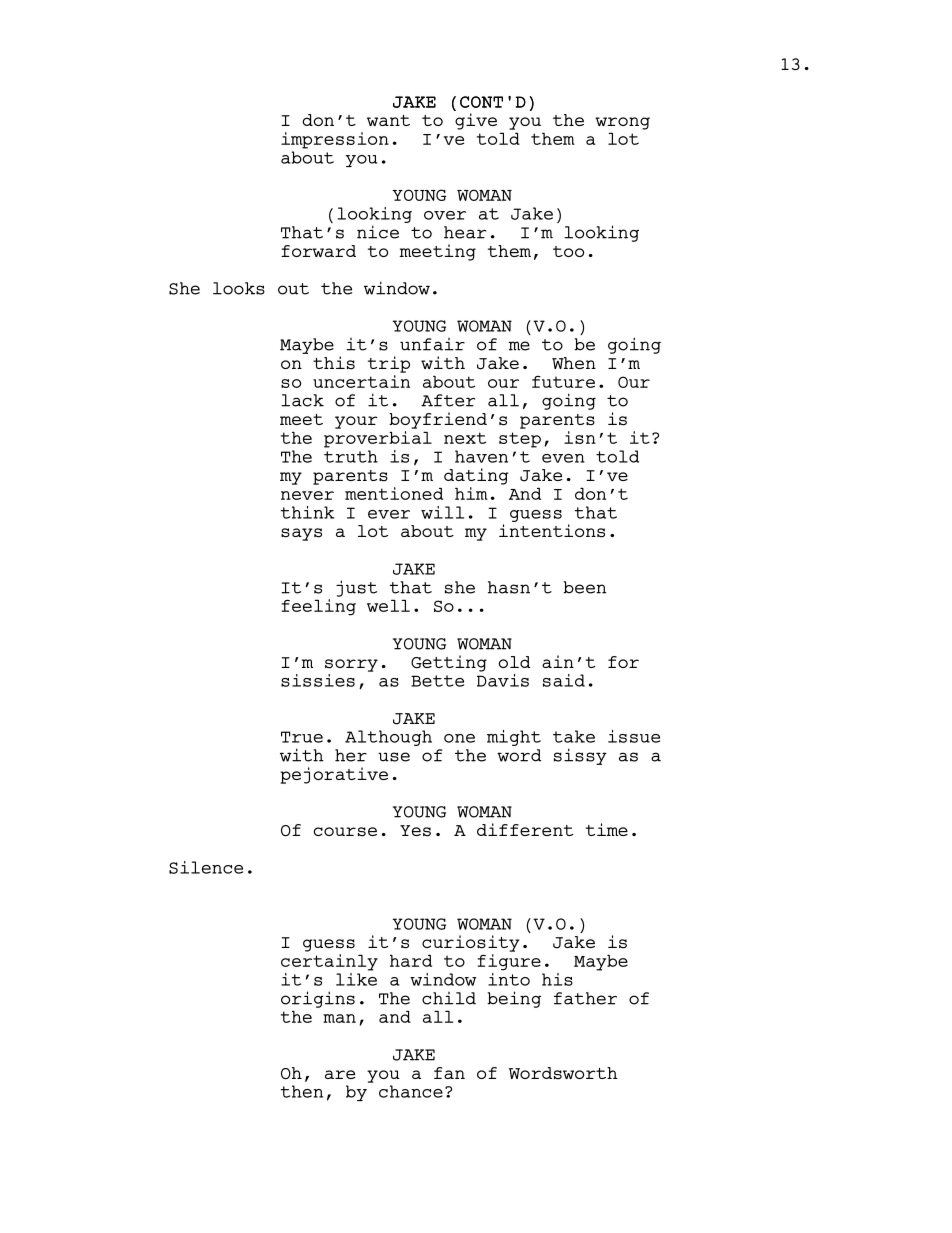  What do you see at coordinates (622, 123) in the document?
I see `wrong` at bounding box center [622, 123].
